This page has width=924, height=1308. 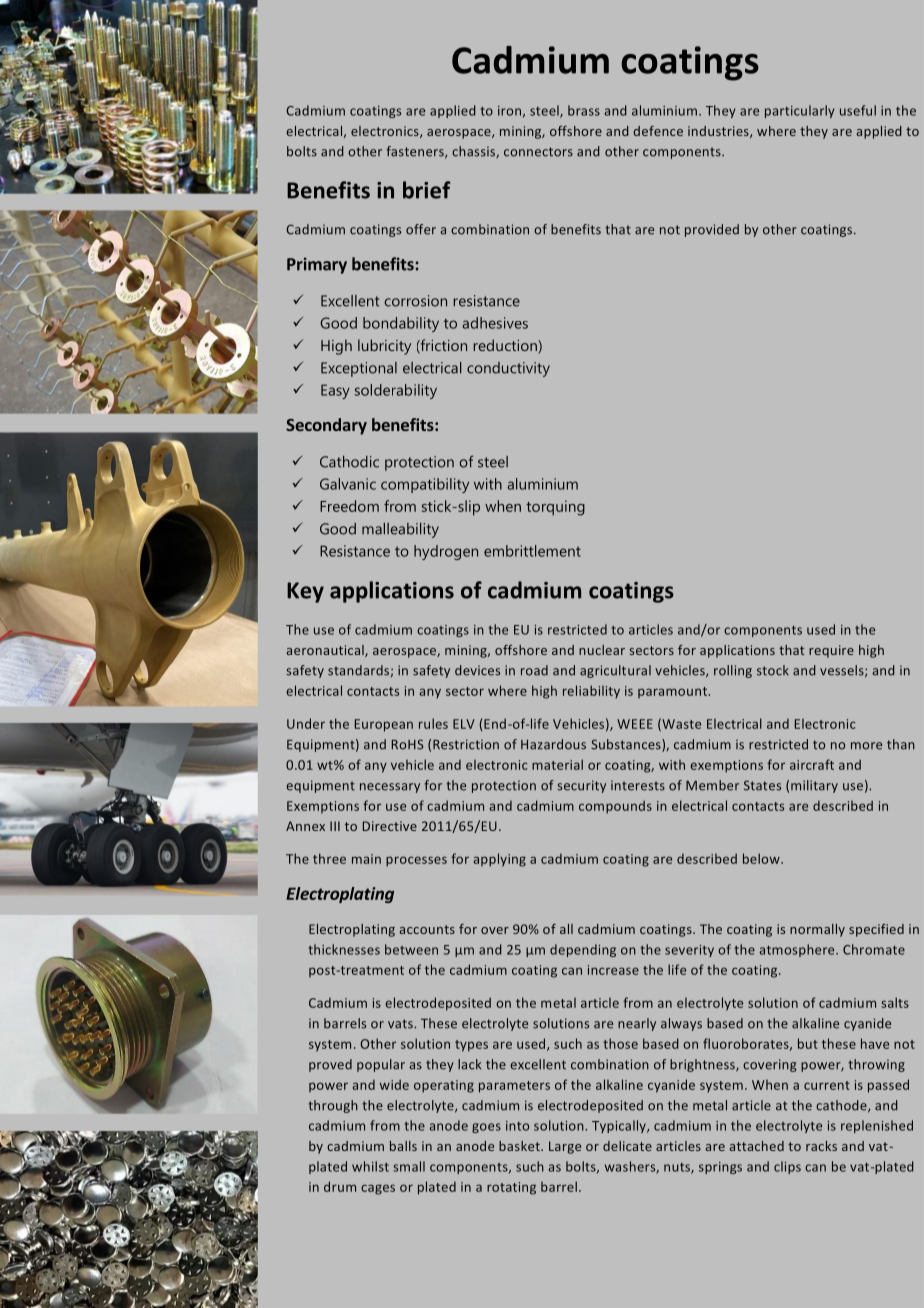 What do you see at coordinates (390, 826) in the page?
I see `Directive` at bounding box center [390, 826].
